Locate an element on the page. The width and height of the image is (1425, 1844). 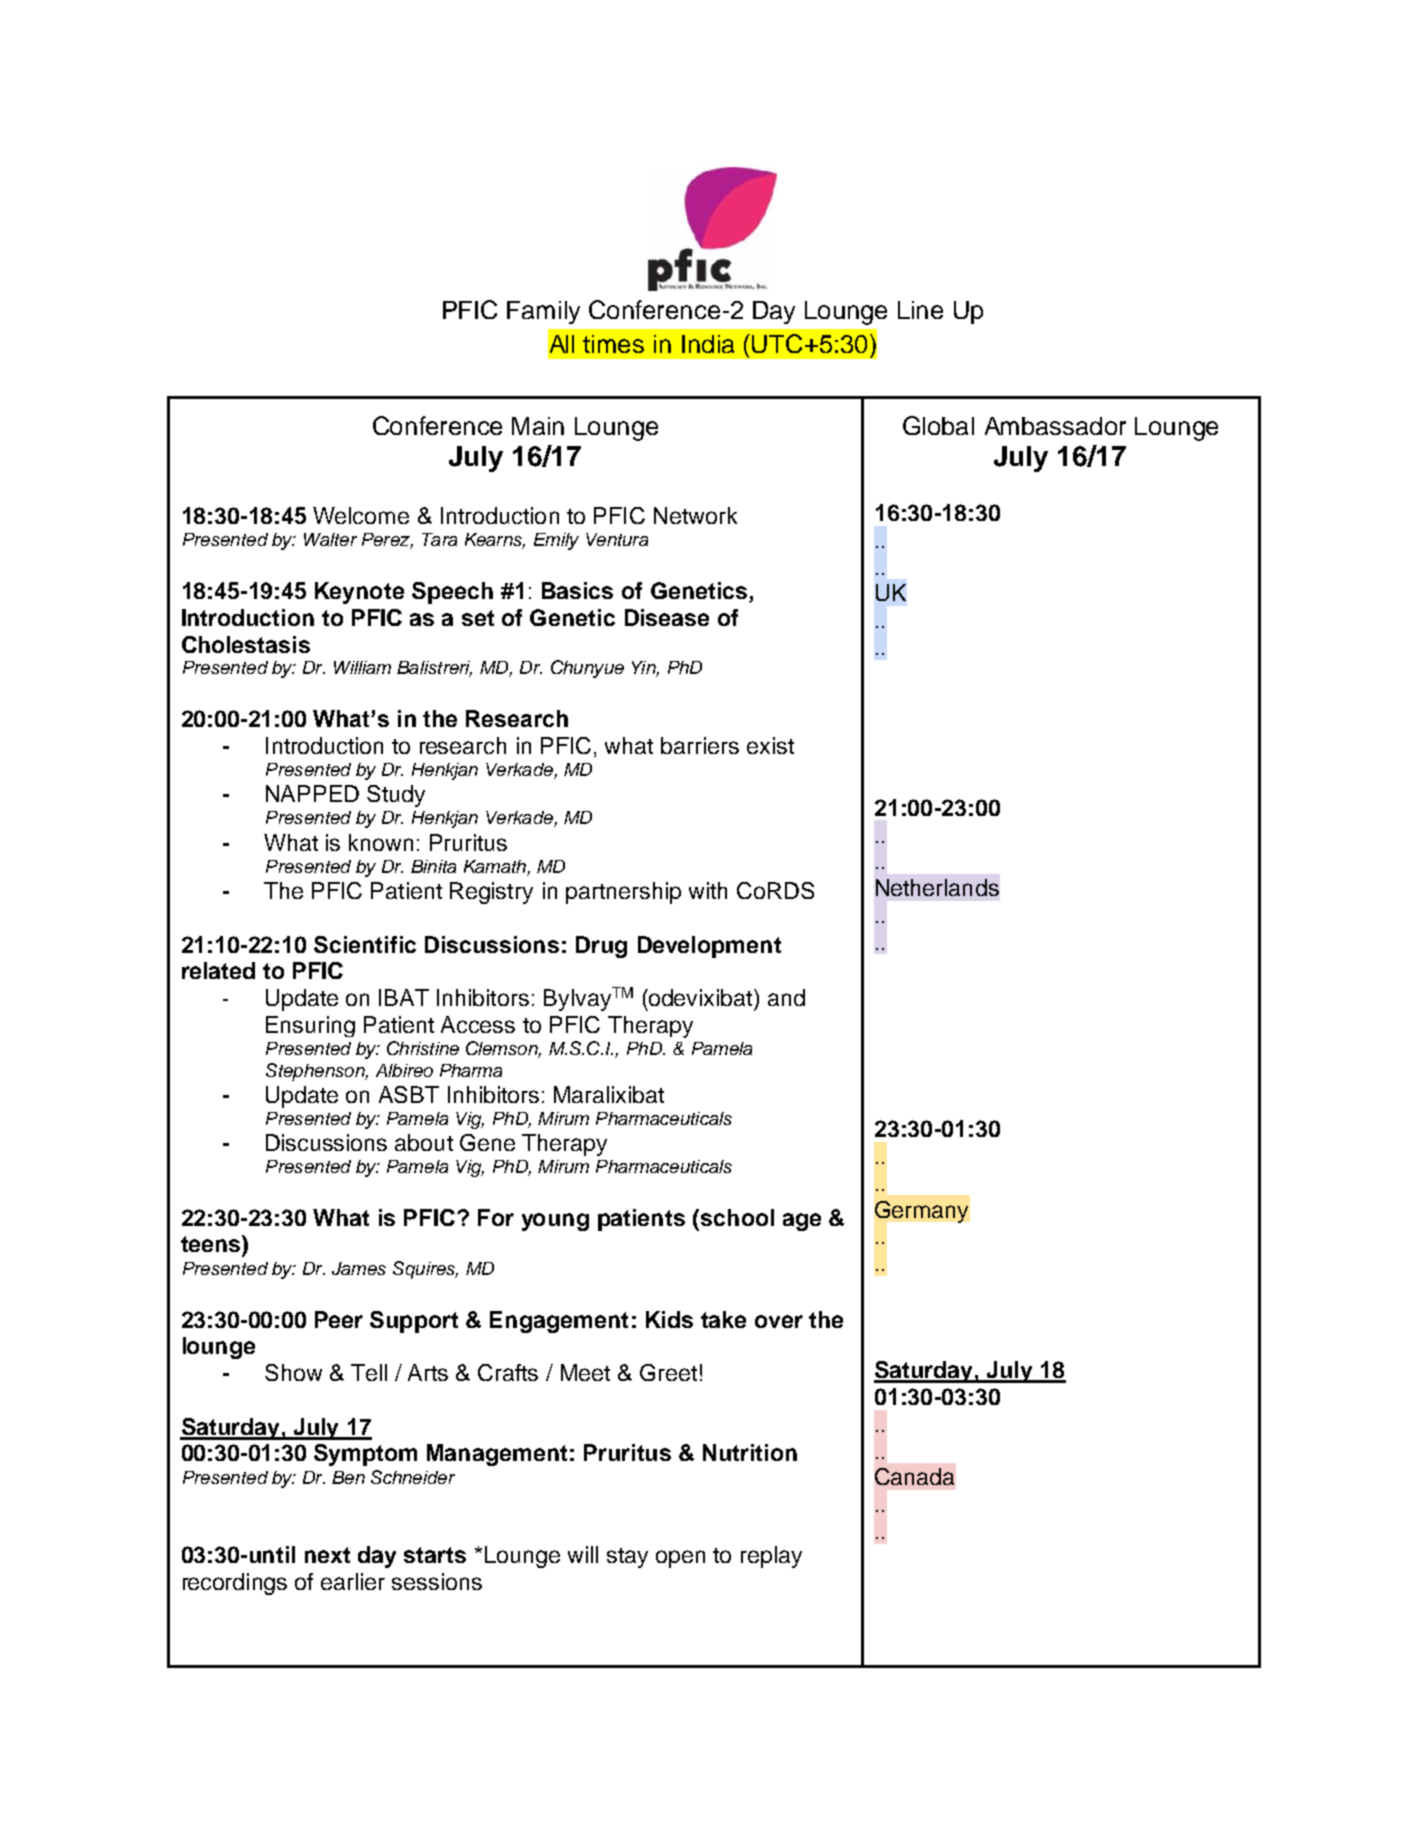
exist is located at coordinates (770, 745).
